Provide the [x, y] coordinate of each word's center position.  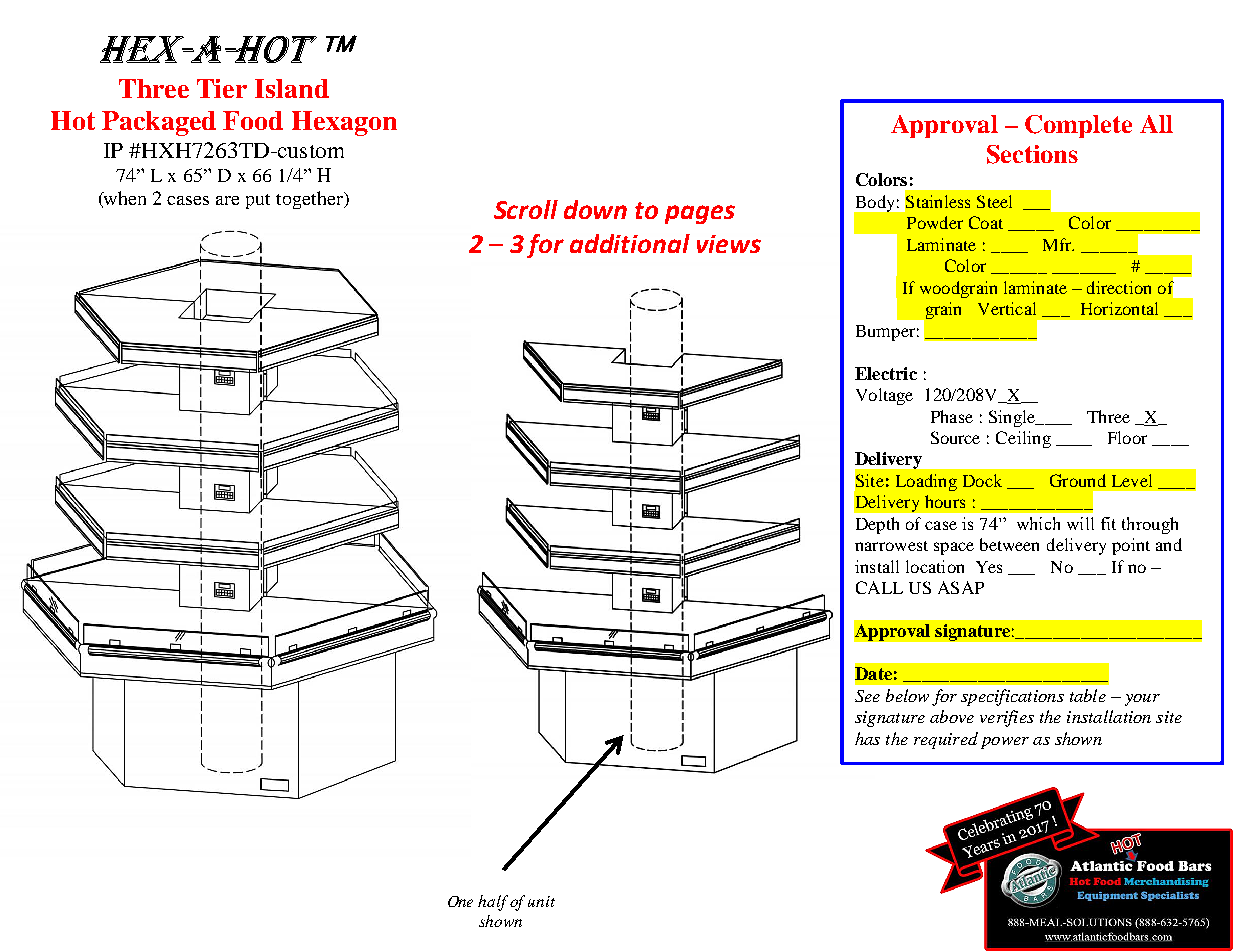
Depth [877, 525]
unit [541, 901]
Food [253, 120]
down [595, 209]
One [460, 901]
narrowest [891, 546]
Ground [1078, 480]
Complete [1078, 126]
